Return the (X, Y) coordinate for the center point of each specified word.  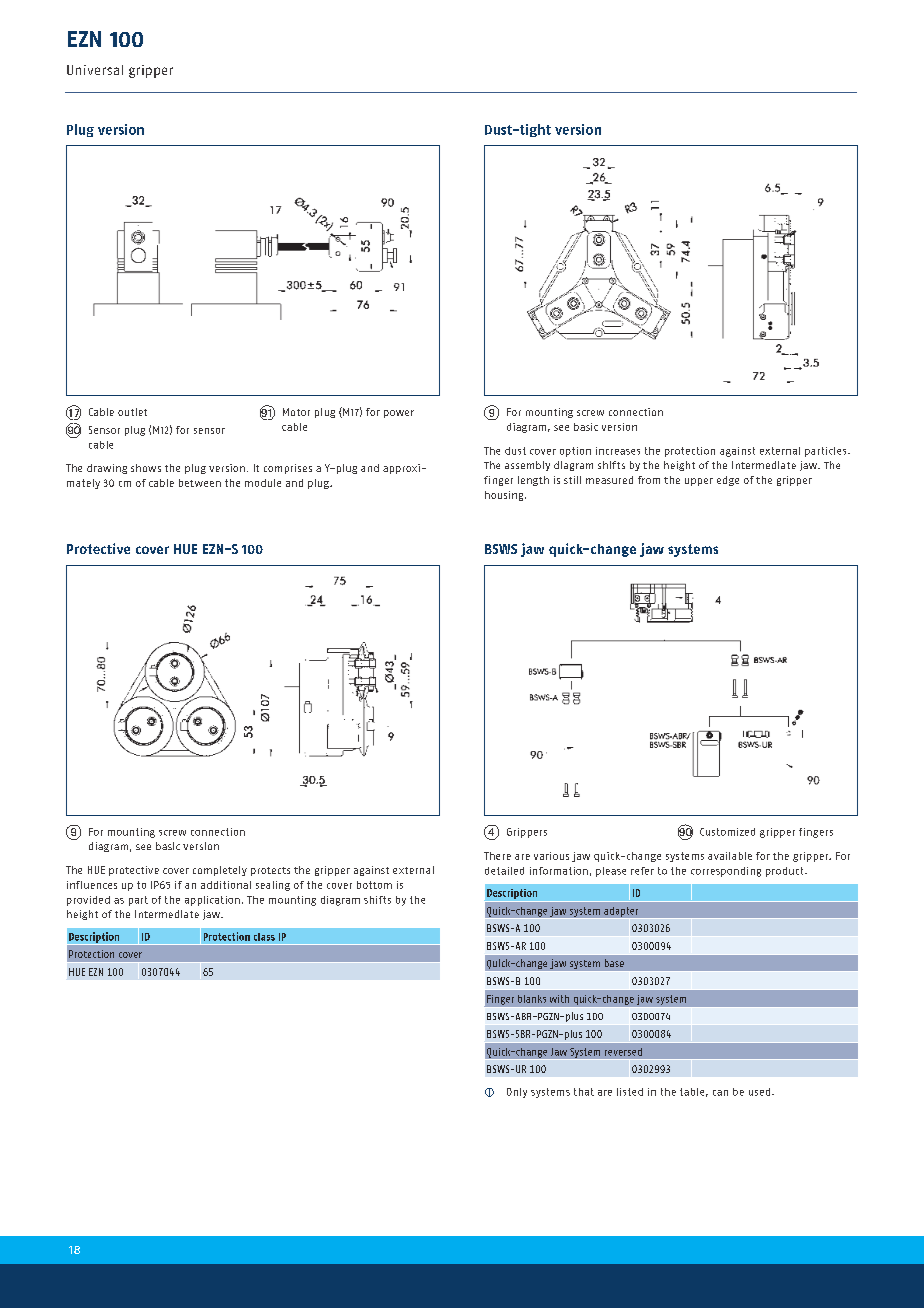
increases (618, 451)
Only (517, 1093)
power (399, 414)
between (200, 483)
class (264, 937)
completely (220, 871)
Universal (95, 70)
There (497, 856)
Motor (296, 412)
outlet (132, 412)
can (720, 1093)
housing (505, 496)
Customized (727, 832)
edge (728, 481)
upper (699, 482)
